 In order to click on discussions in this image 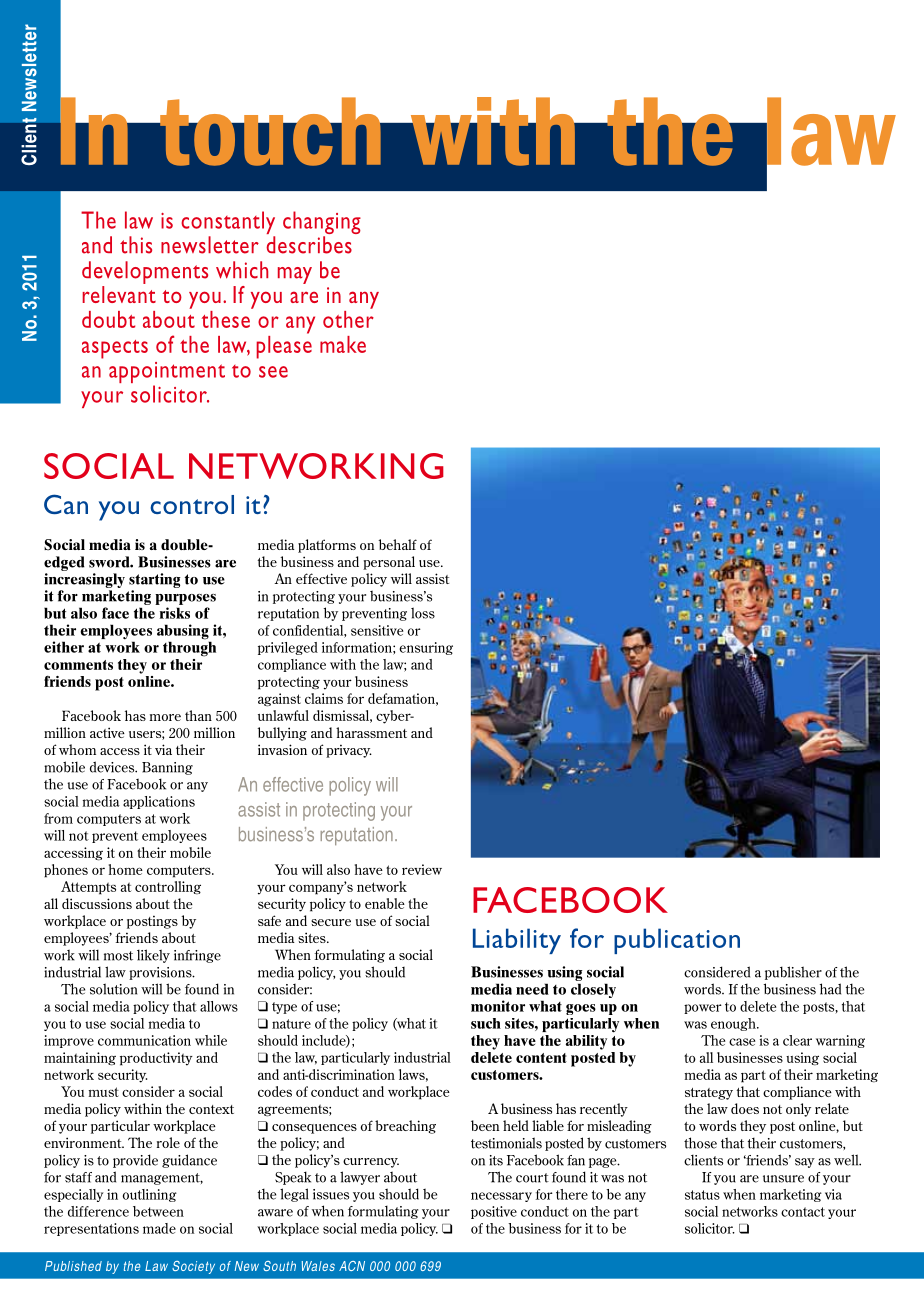, I will do `click(97, 903)`.
